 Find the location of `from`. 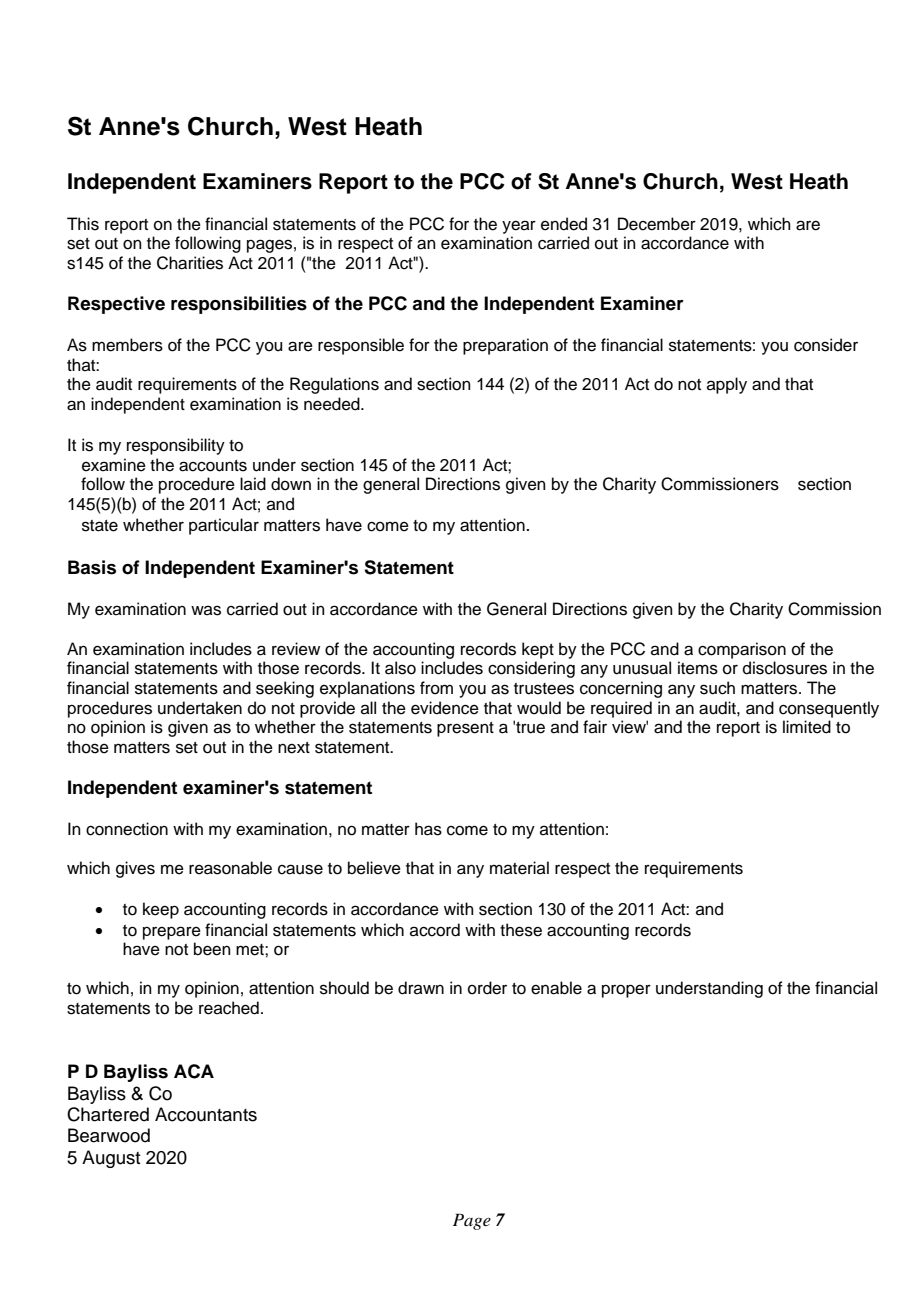

from is located at coordinates (436, 688).
